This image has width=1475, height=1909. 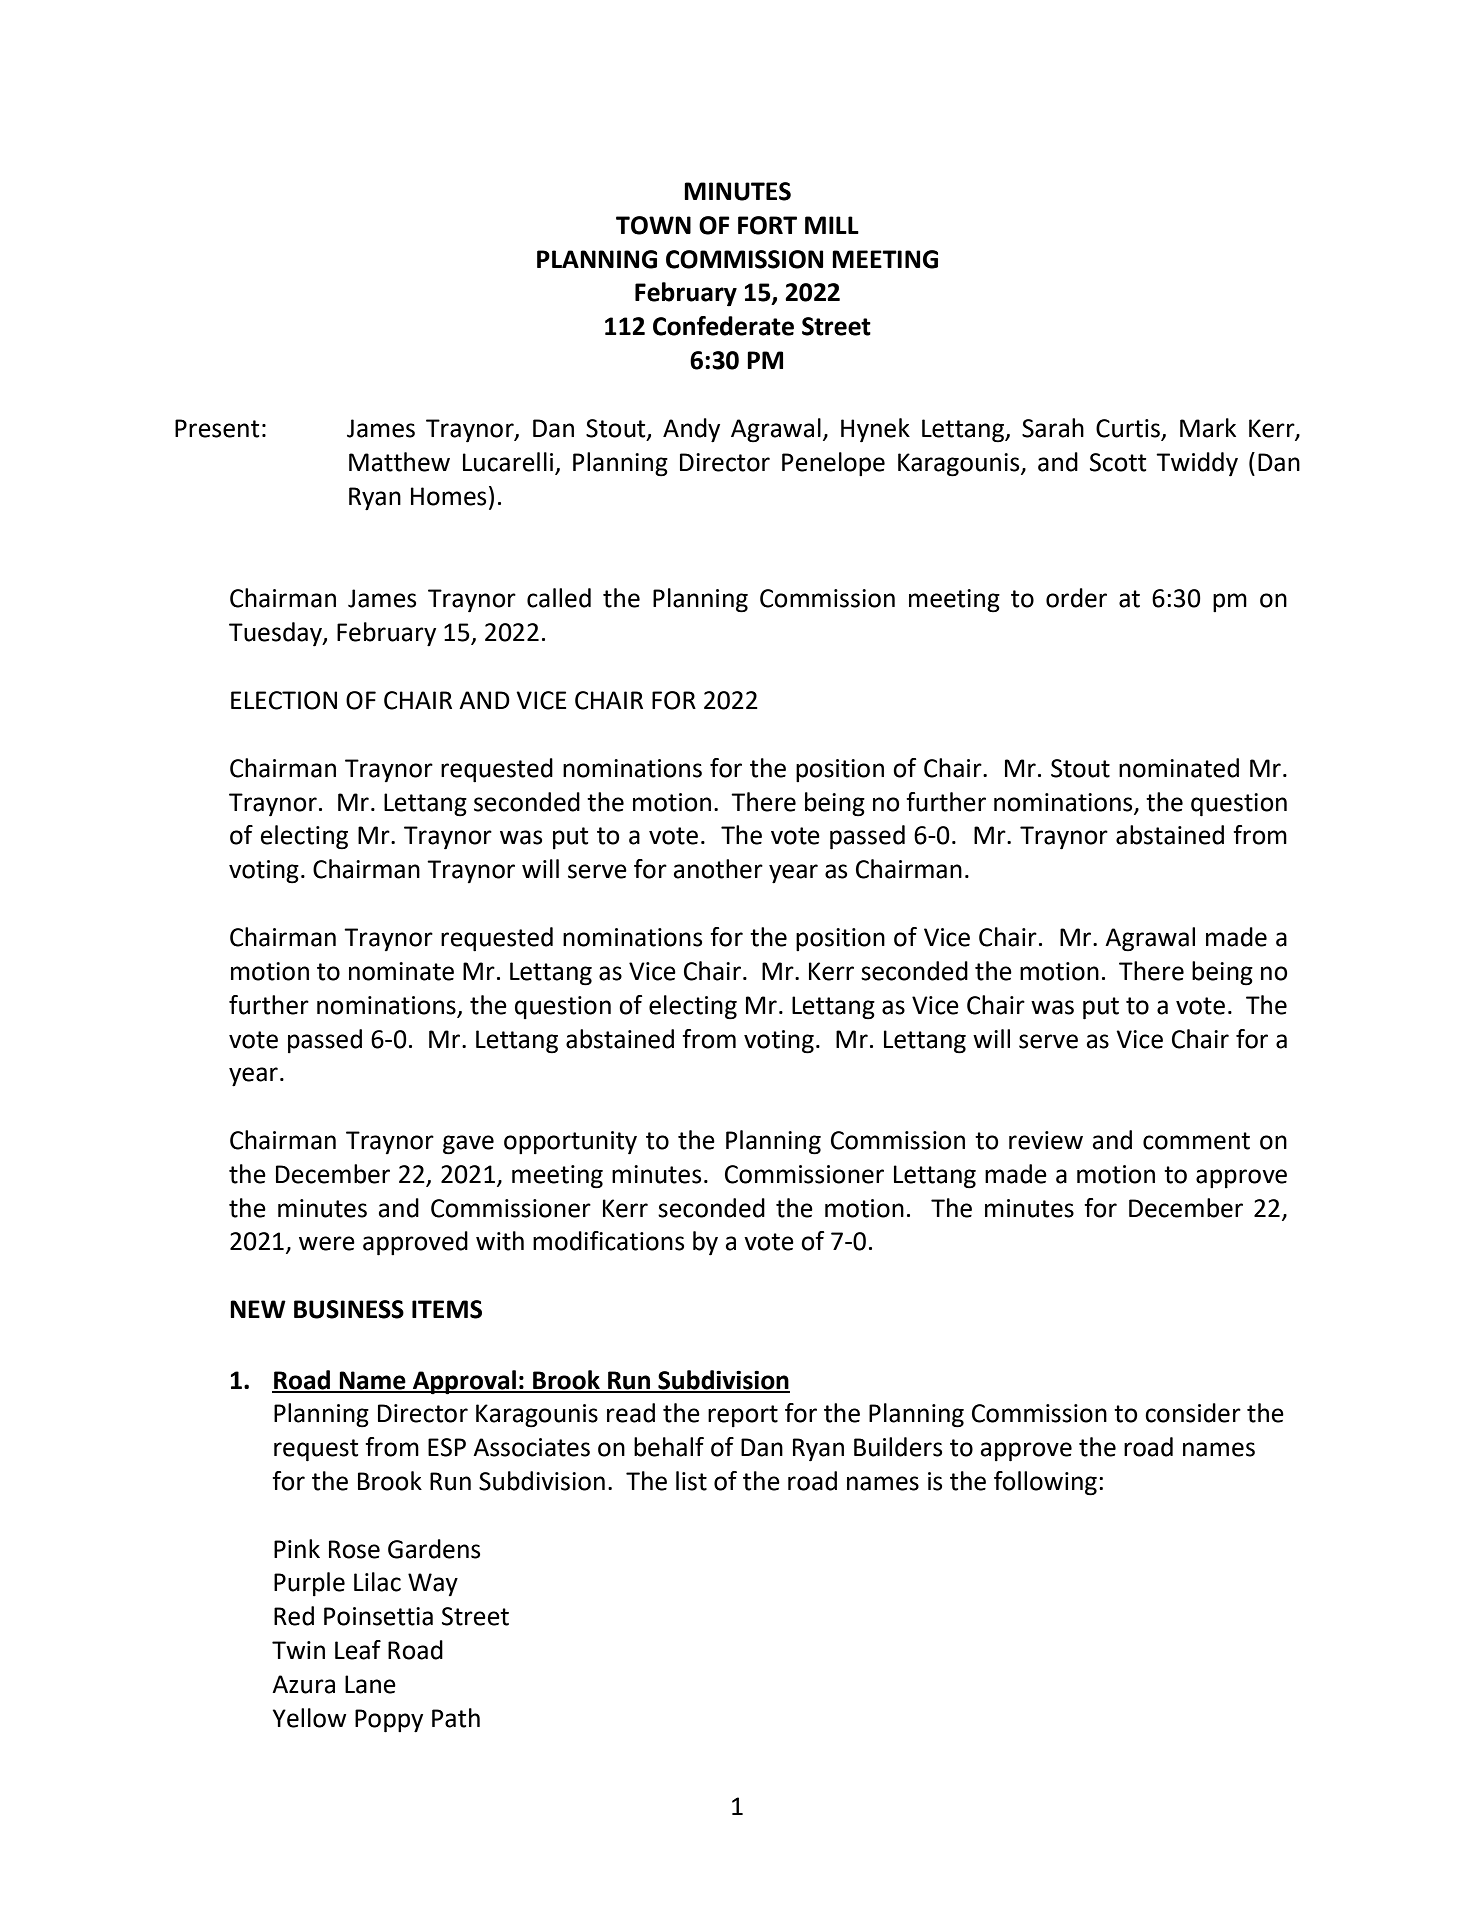 What do you see at coordinates (718, 869) in the image?
I see `another` at bounding box center [718, 869].
